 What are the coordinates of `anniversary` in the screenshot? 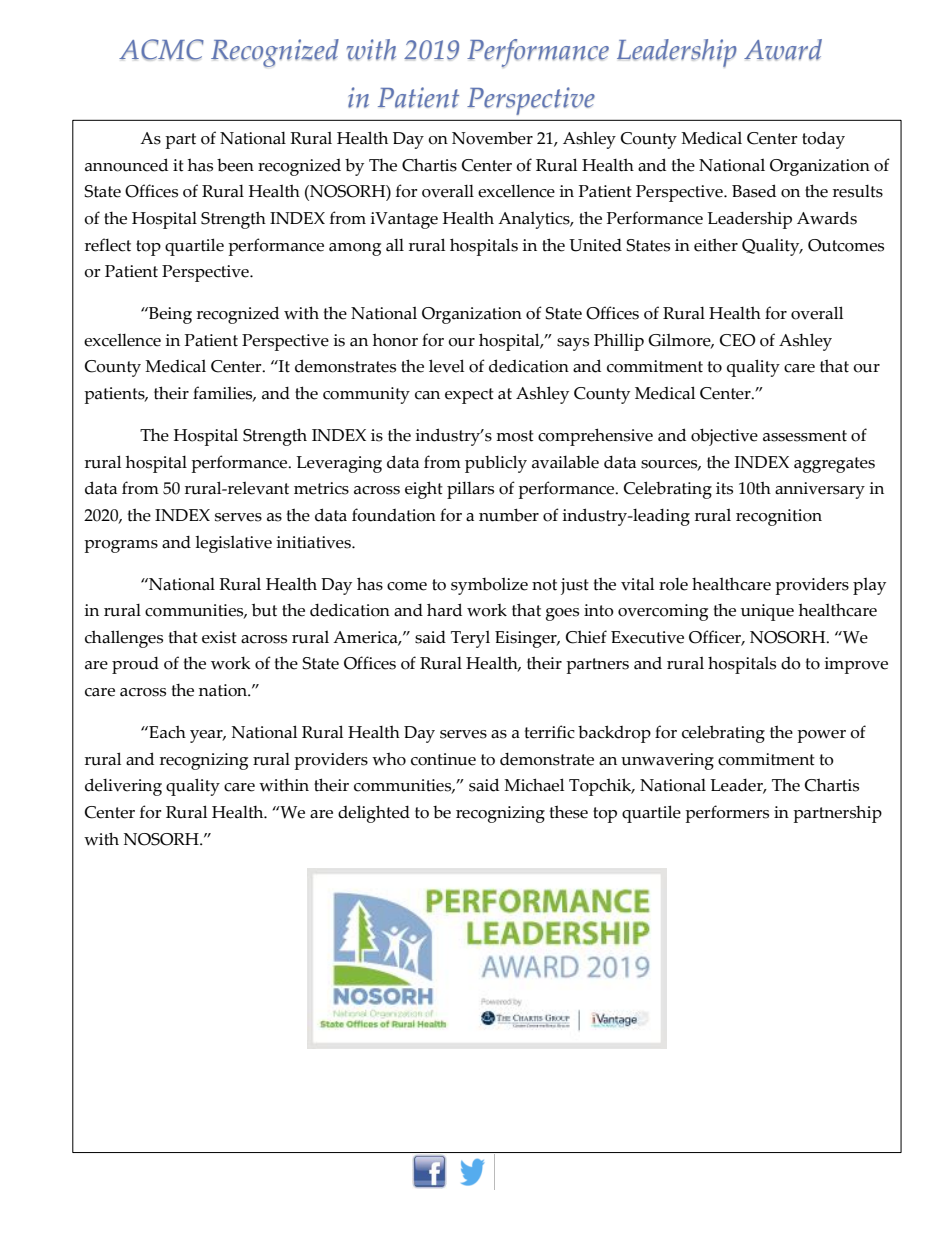 It's located at (820, 490).
